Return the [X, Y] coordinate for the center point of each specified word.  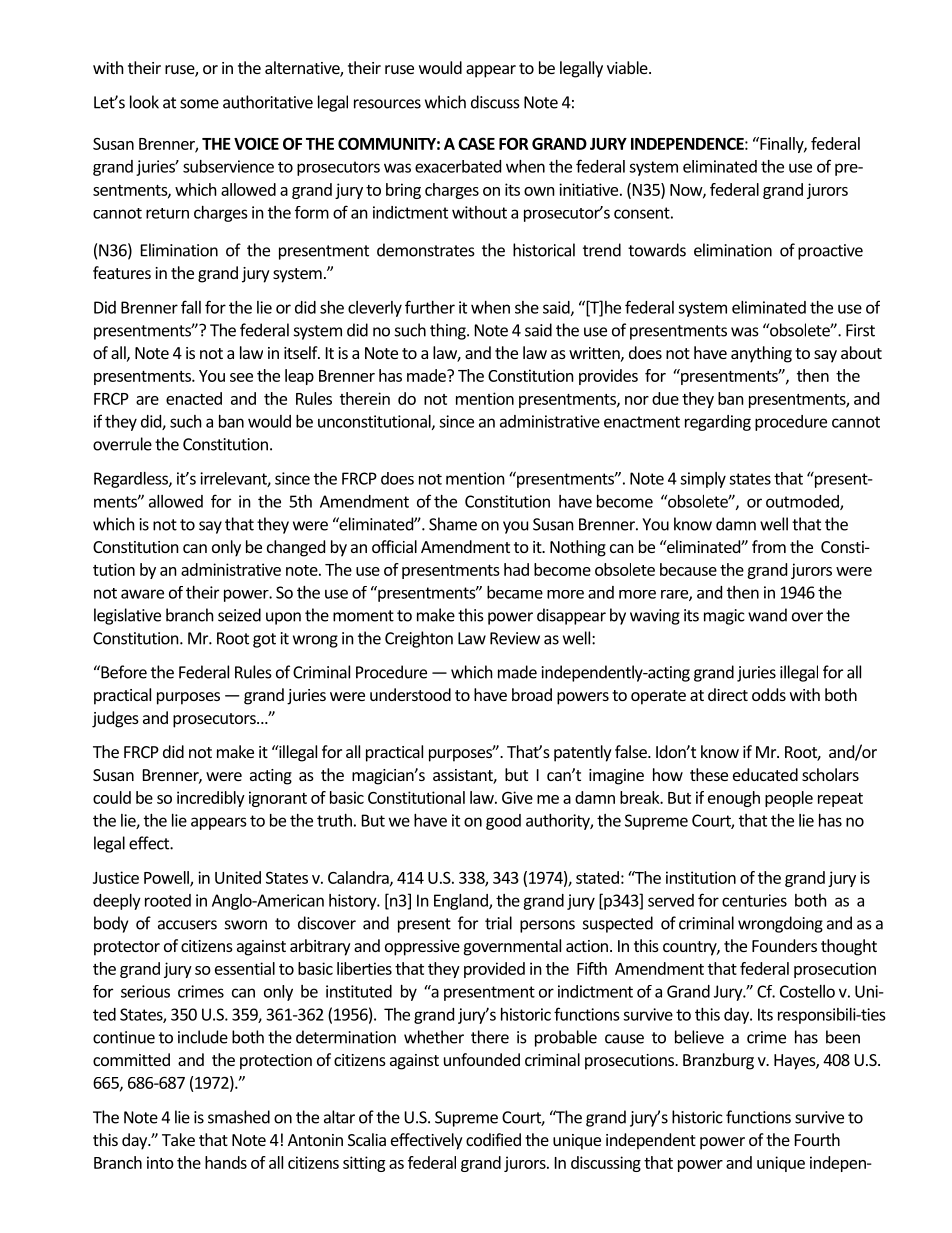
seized [239, 615]
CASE [476, 143]
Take [178, 1139]
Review [515, 638]
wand [767, 615]
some [199, 104]
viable [628, 67]
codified [493, 1139]
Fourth [817, 1139]
